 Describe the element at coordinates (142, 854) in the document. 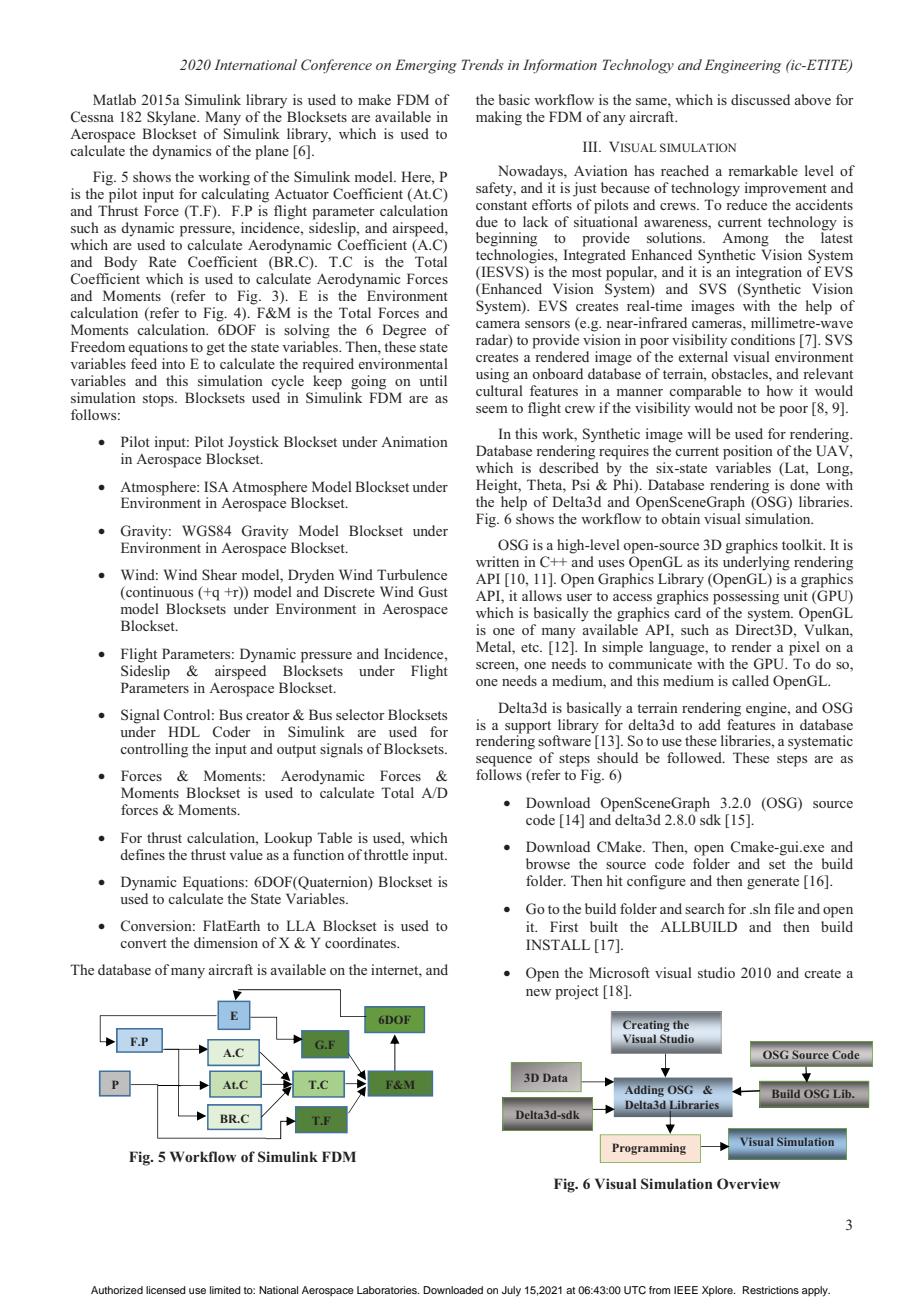

I see `defines` at that location.
